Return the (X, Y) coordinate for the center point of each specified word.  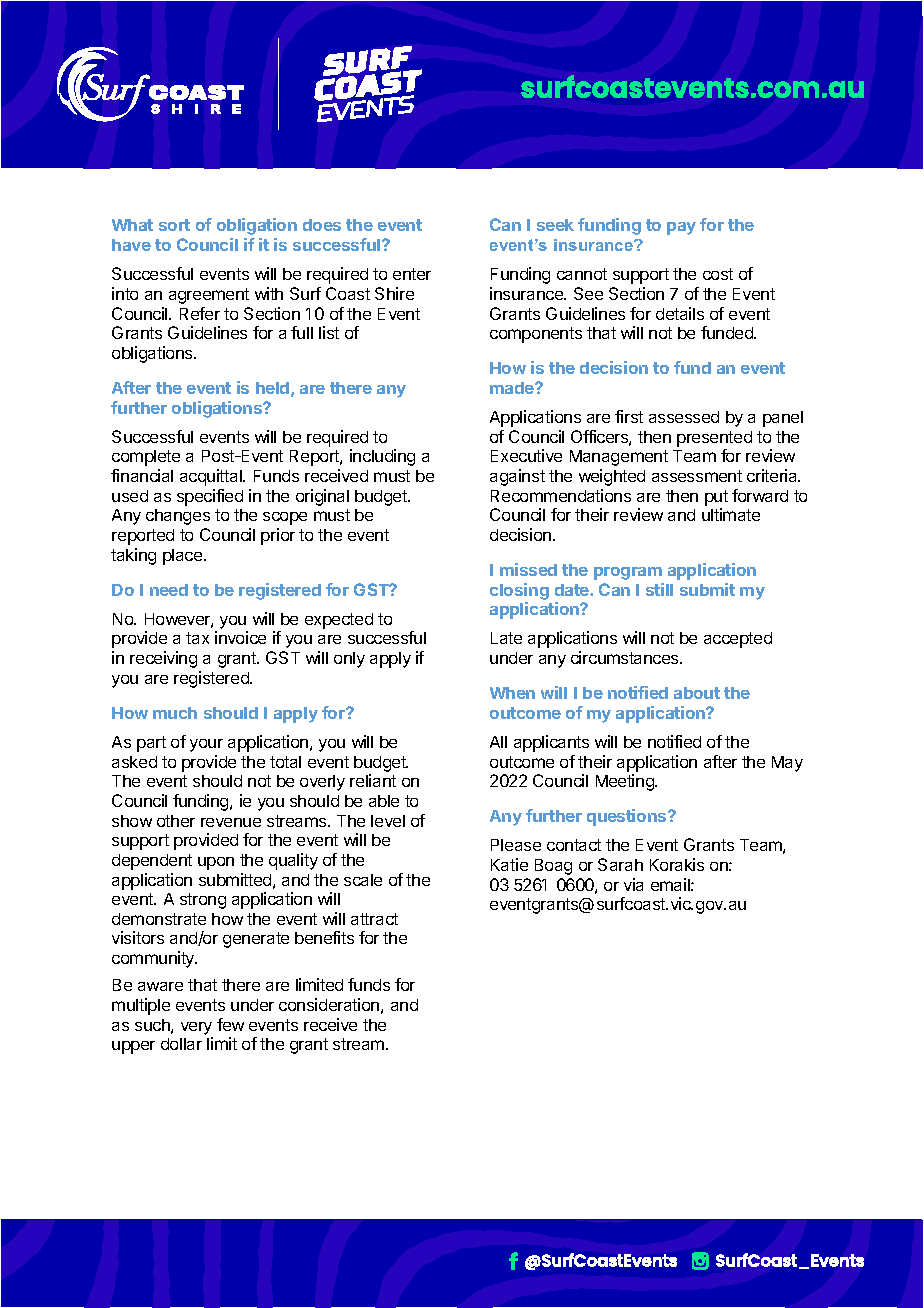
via (633, 884)
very (196, 1028)
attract (374, 919)
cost (718, 274)
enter (412, 274)
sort (174, 225)
